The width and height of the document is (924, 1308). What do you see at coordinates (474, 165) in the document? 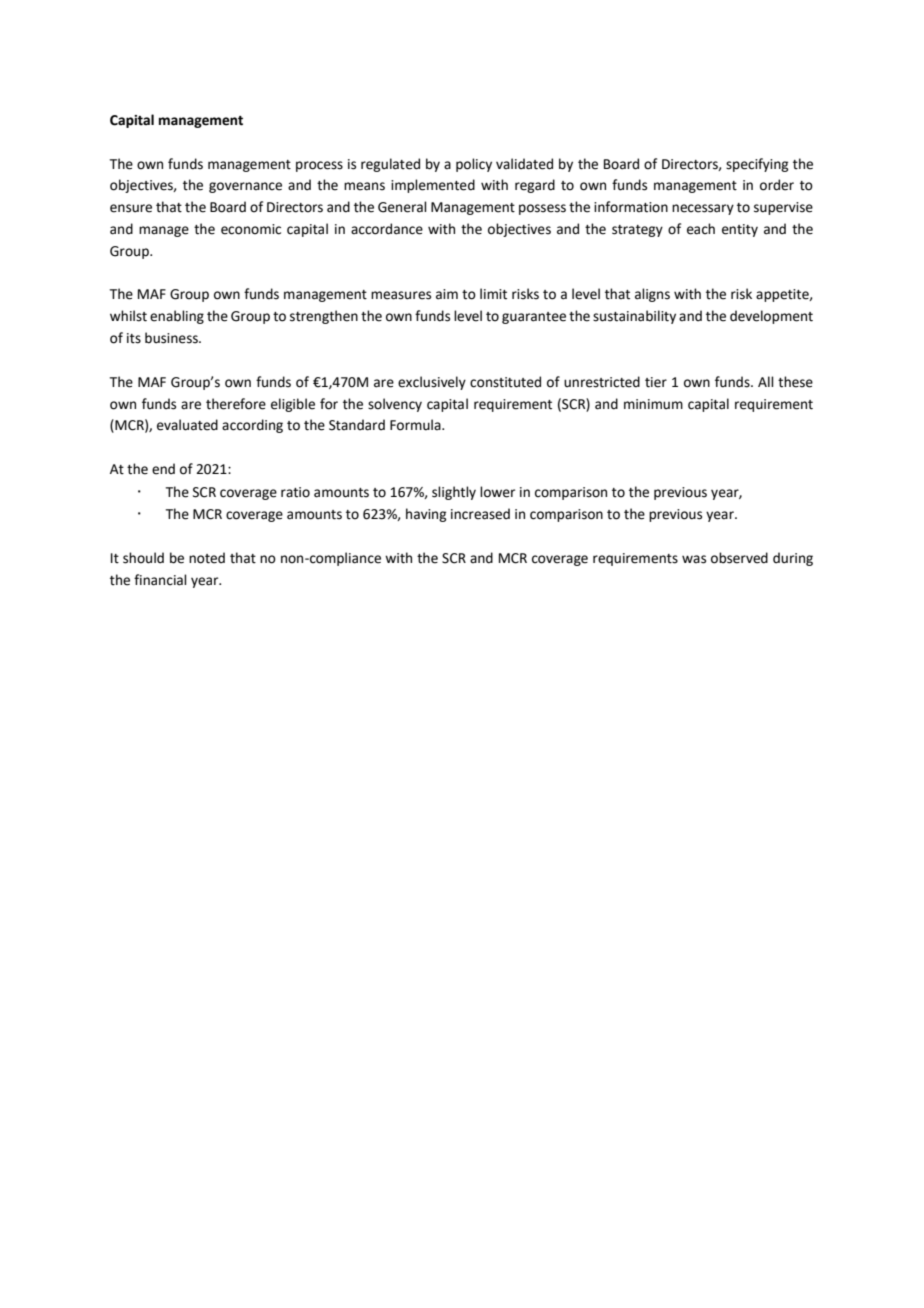
I see `policy` at bounding box center [474, 165].
